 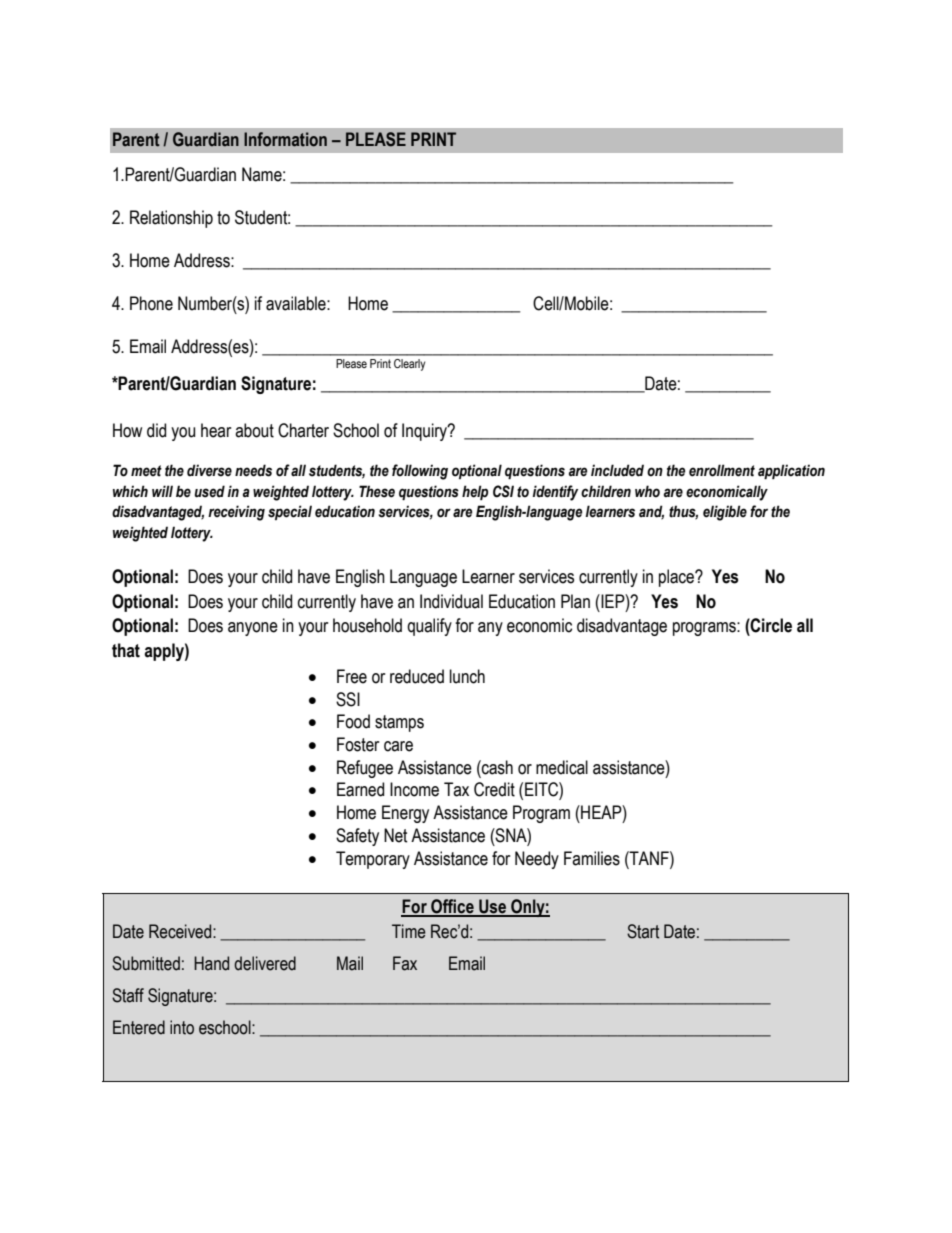 What do you see at coordinates (182, 1027) in the image?
I see `into` at bounding box center [182, 1027].
